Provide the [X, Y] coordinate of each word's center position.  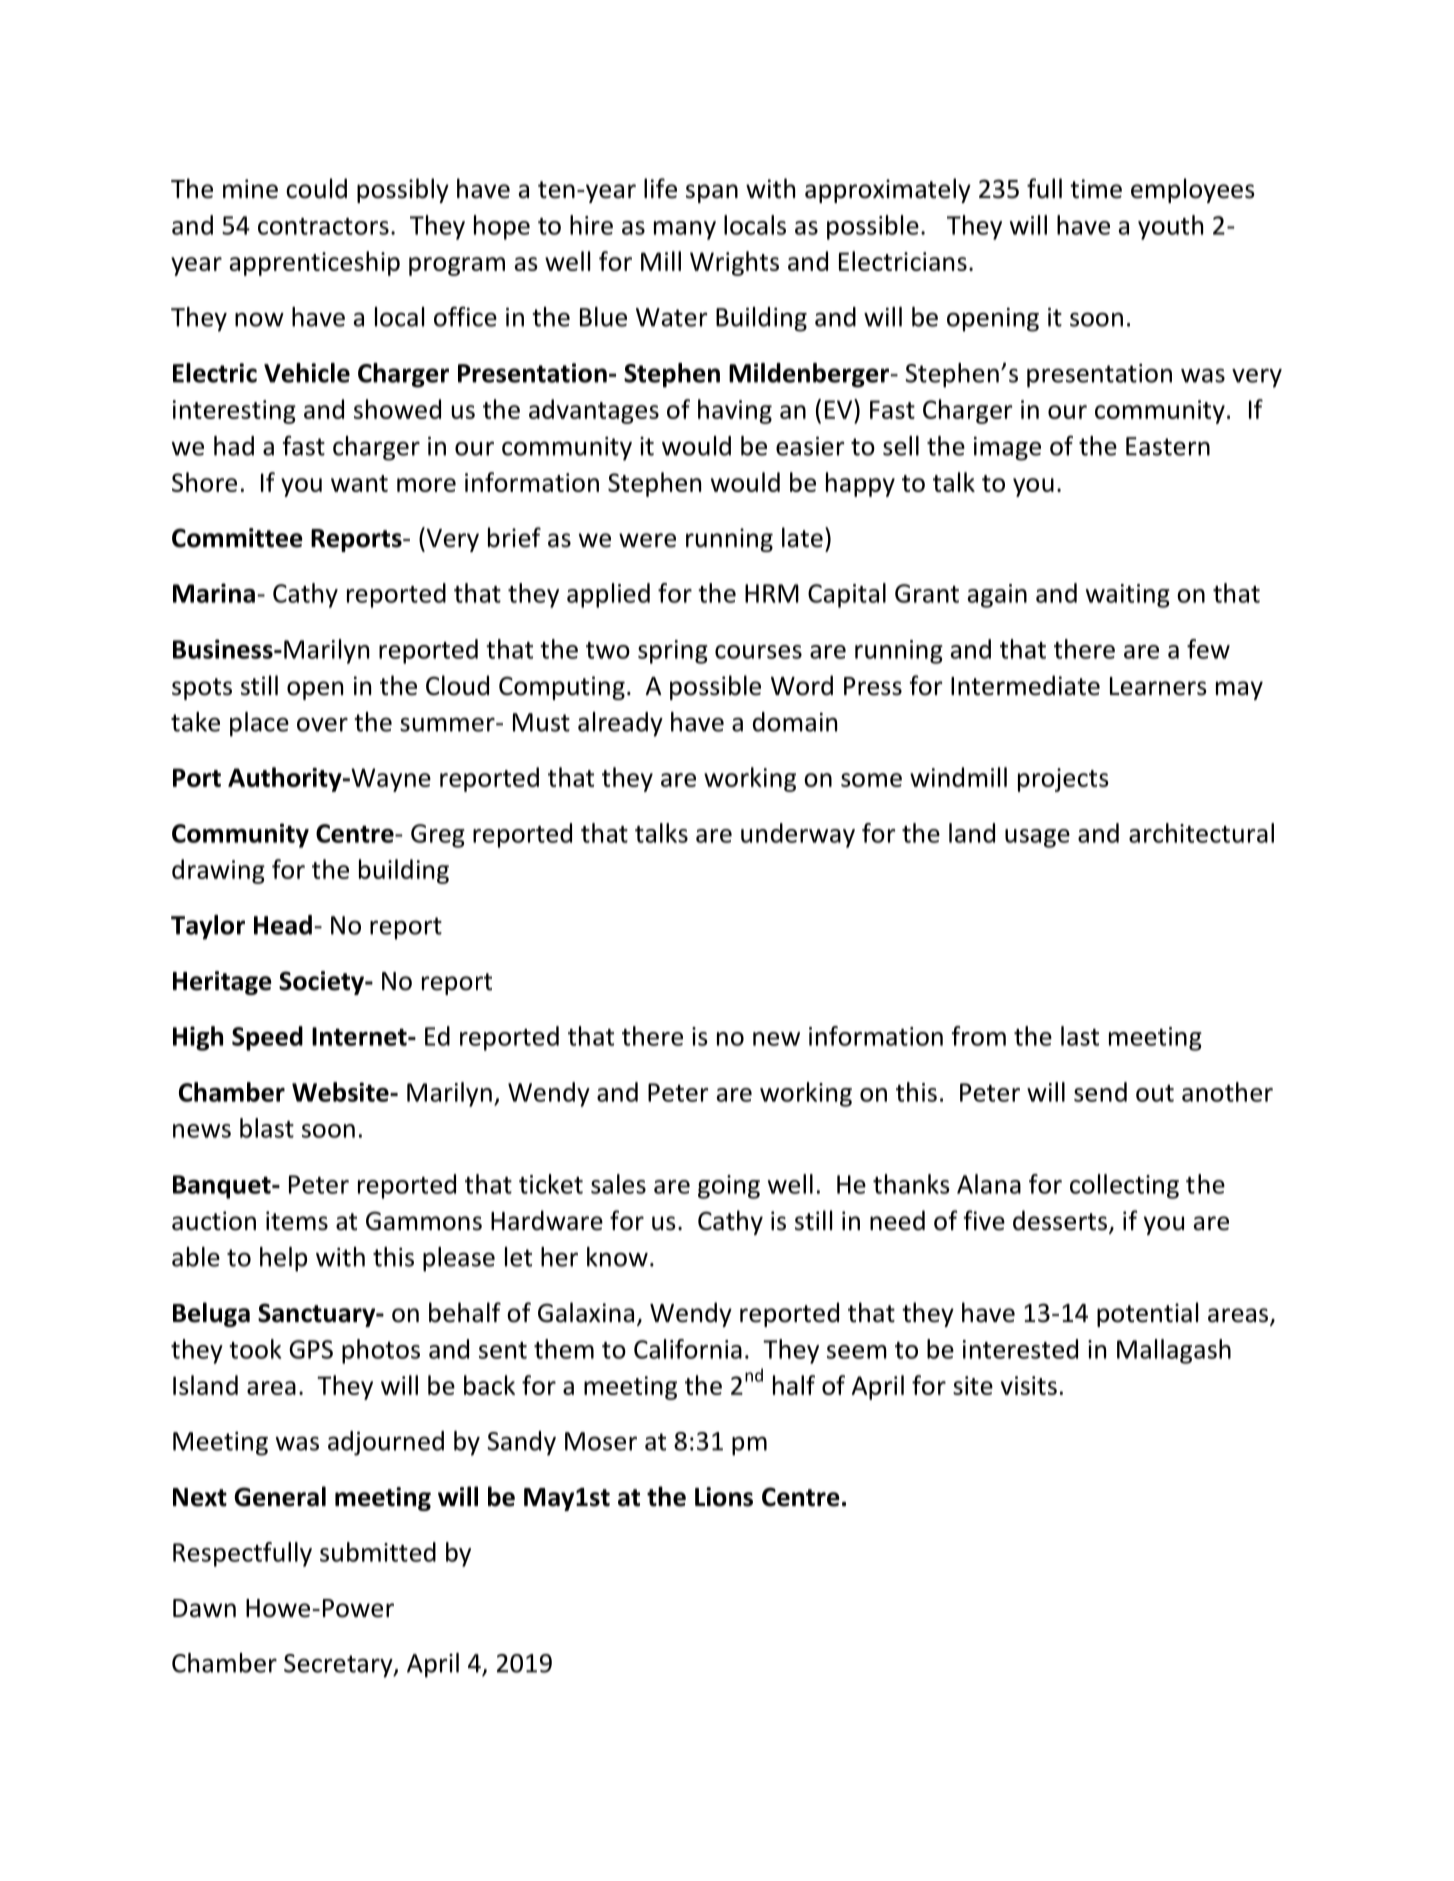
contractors [323, 226]
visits [1029, 1385]
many [685, 230]
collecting [1124, 1186]
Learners [1158, 686]
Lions [724, 1497]
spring [673, 652]
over [322, 724]
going [729, 1187]
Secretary [339, 1666]
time [1096, 189]
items [297, 1221]
